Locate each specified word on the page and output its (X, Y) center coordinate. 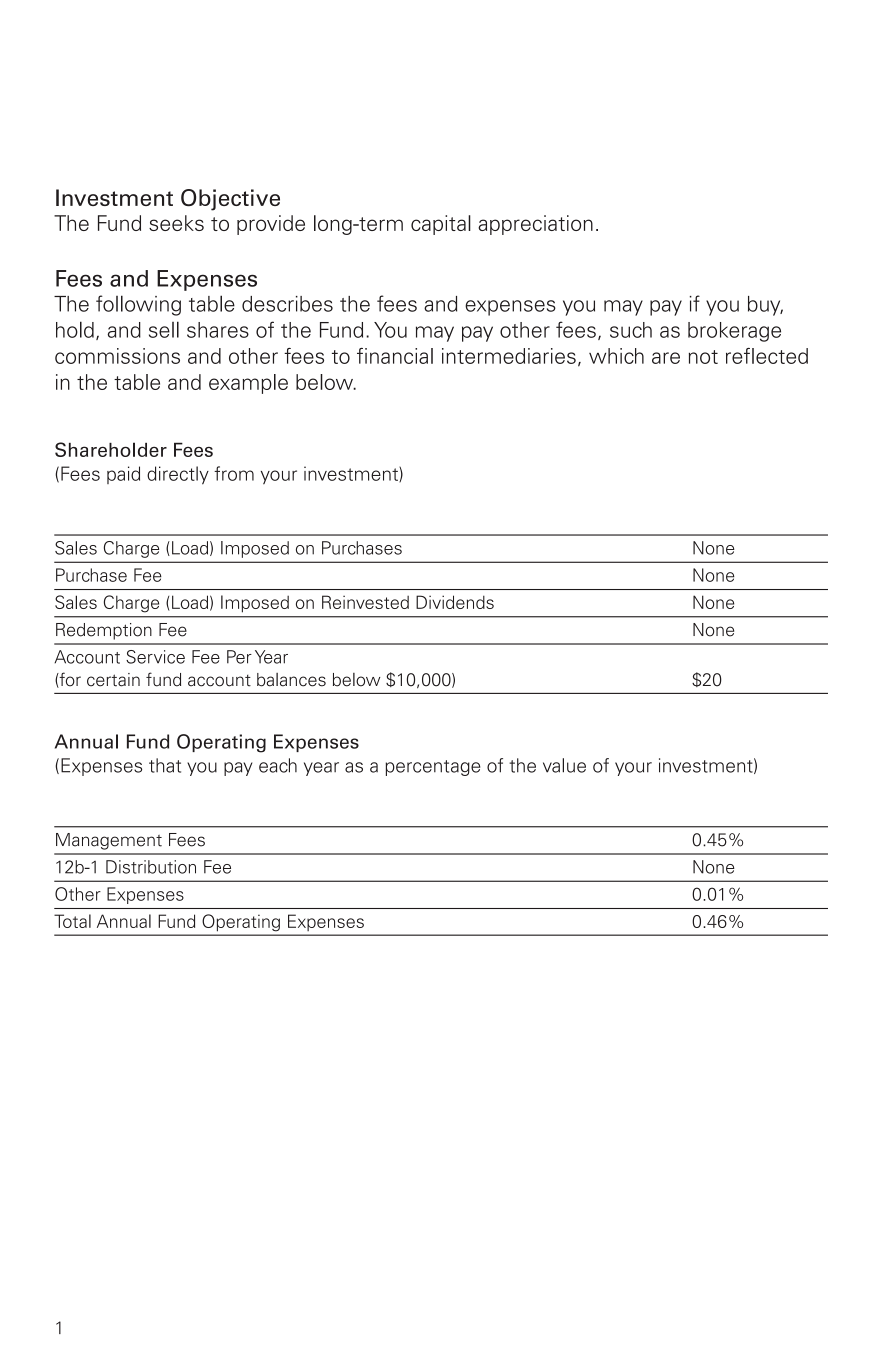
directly (178, 475)
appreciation (535, 225)
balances (291, 680)
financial (395, 356)
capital (441, 225)
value (564, 765)
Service (155, 657)
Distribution (151, 867)
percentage (432, 768)
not (703, 357)
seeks (176, 223)
